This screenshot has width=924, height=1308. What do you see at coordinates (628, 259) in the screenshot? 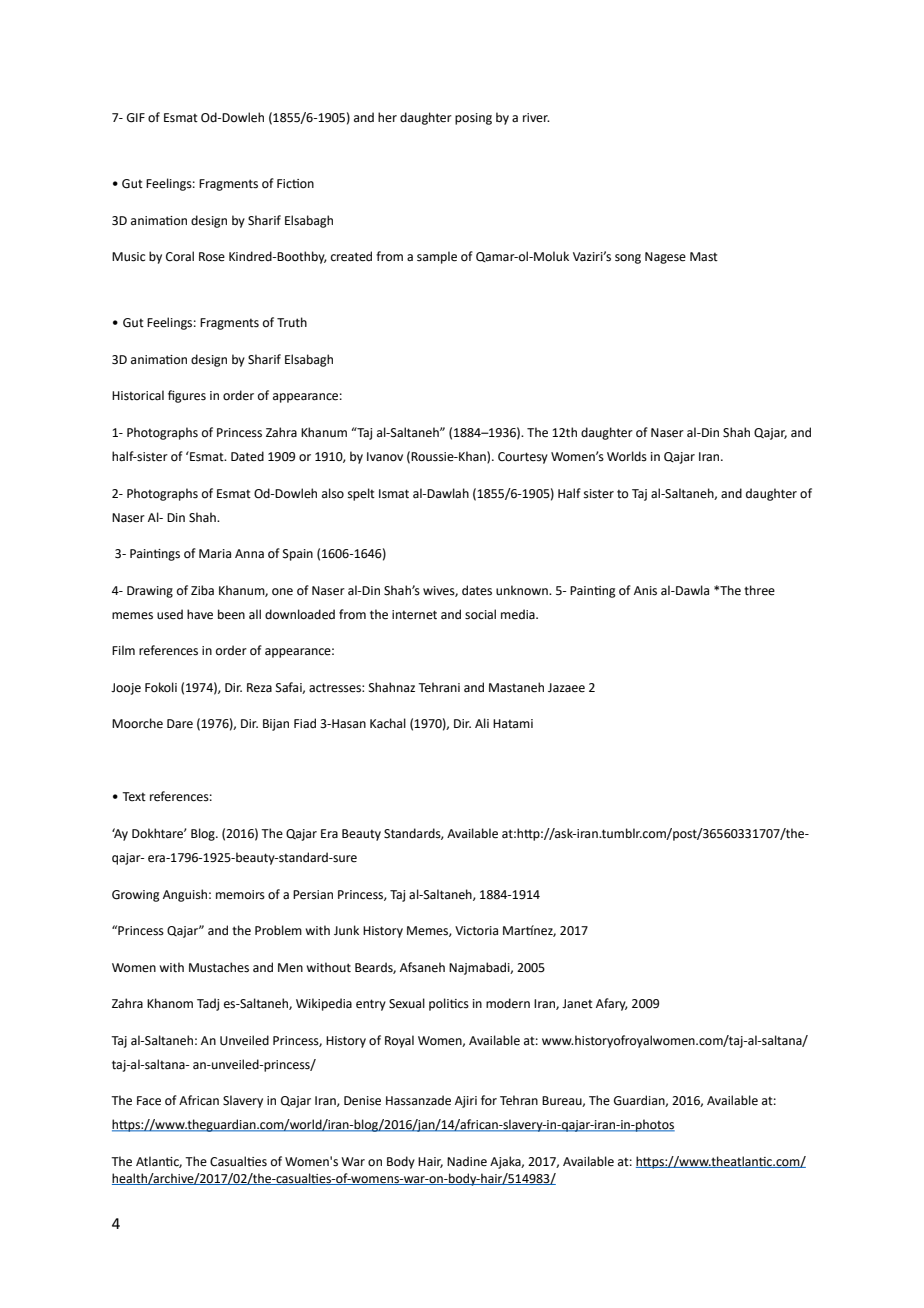
I see `song` at bounding box center [628, 259].
